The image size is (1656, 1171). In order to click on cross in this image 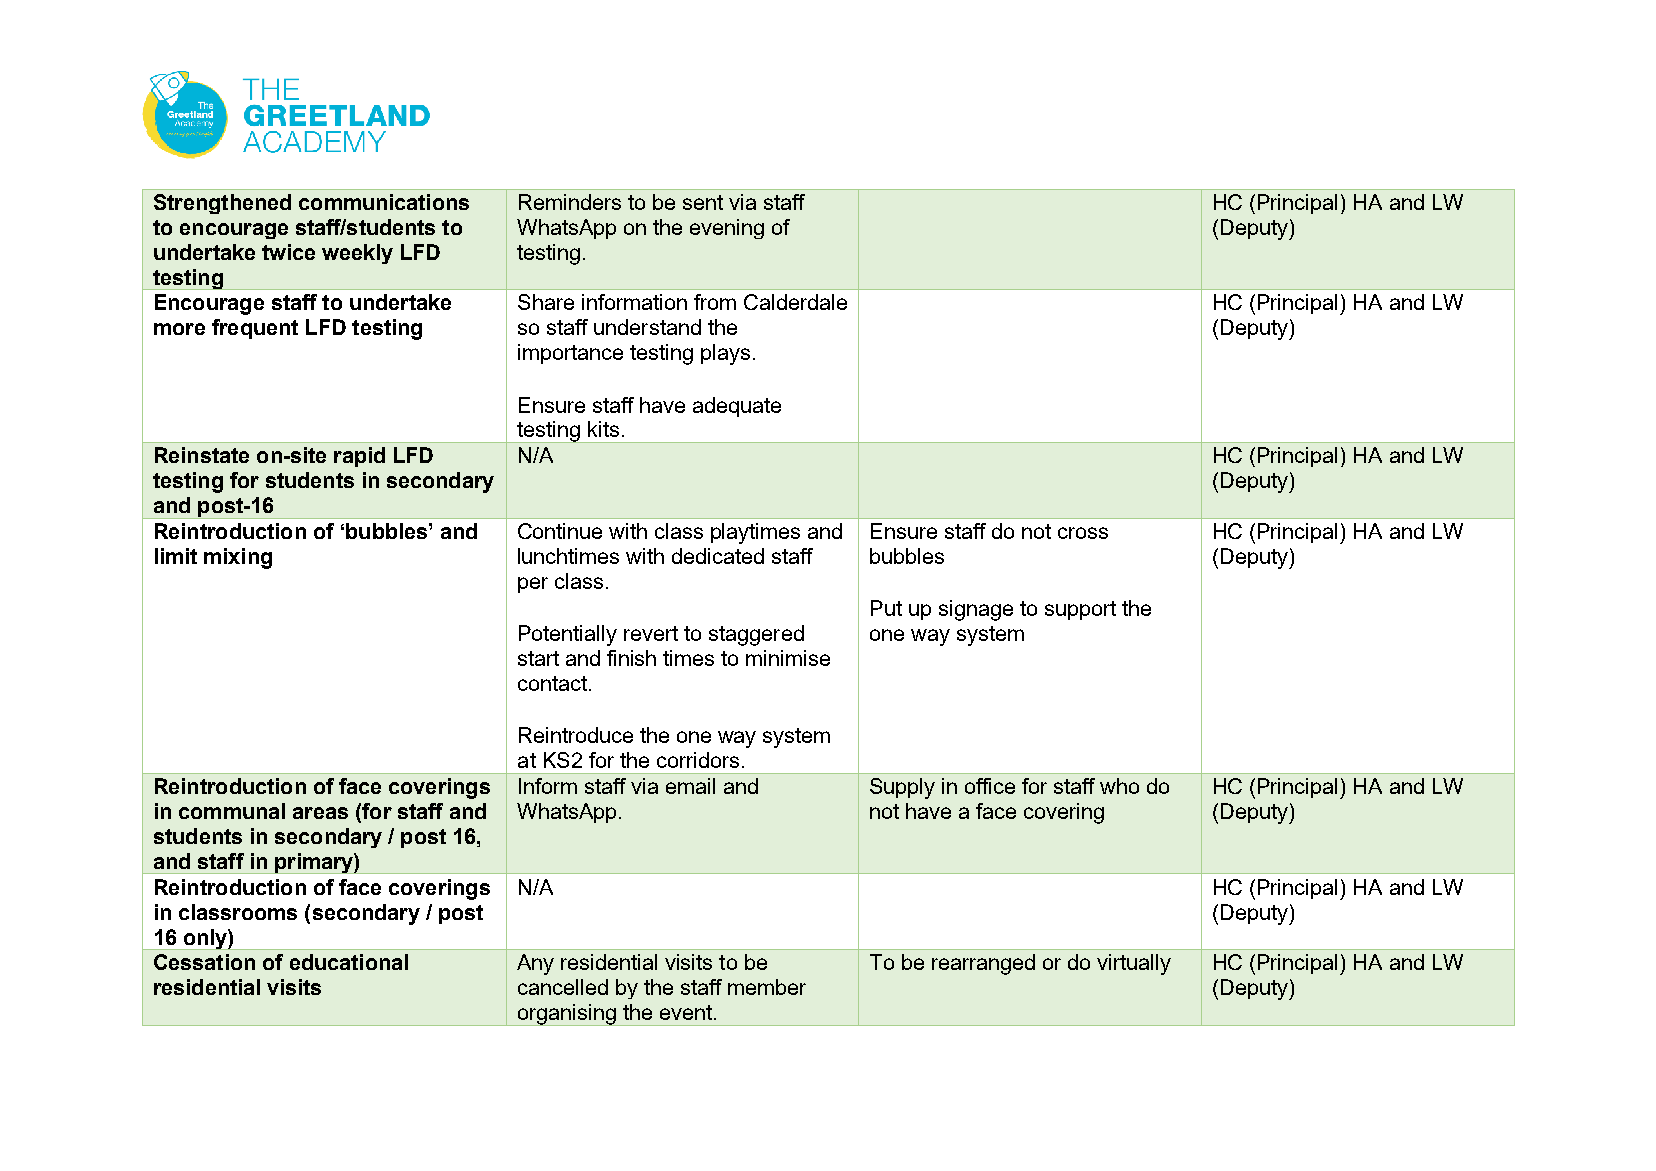, I will do `click(1083, 533)`.
